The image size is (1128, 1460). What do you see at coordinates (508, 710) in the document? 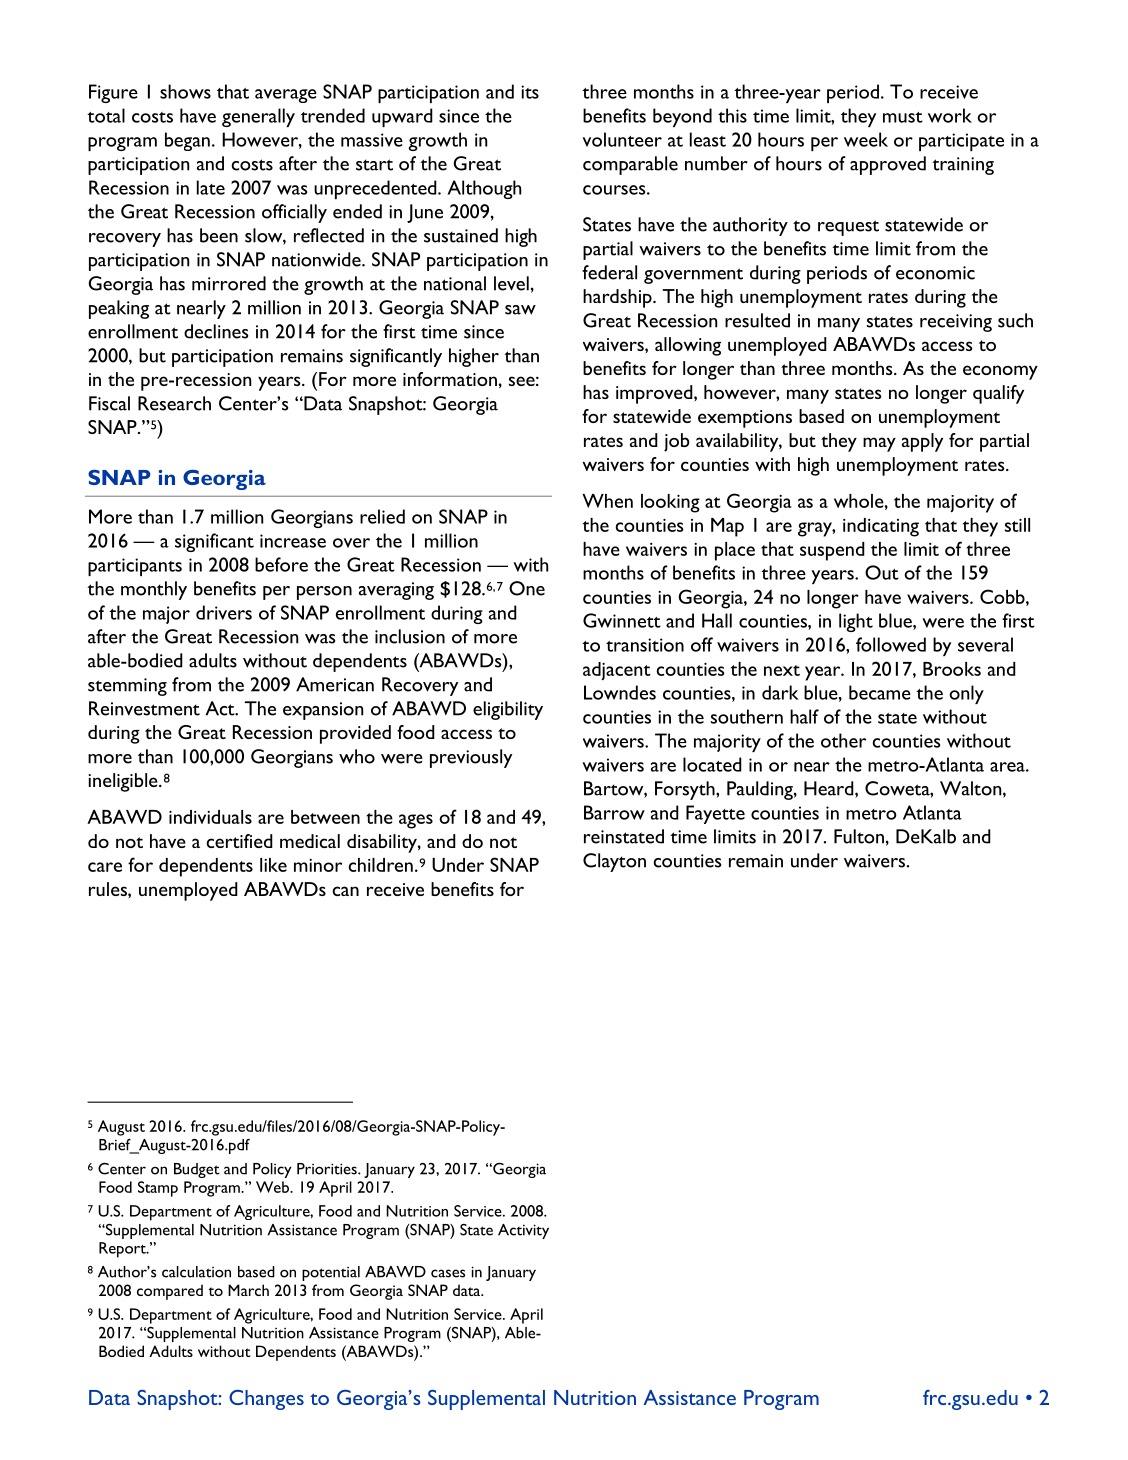
I see `eligibility` at bounding box center [508, 710].
